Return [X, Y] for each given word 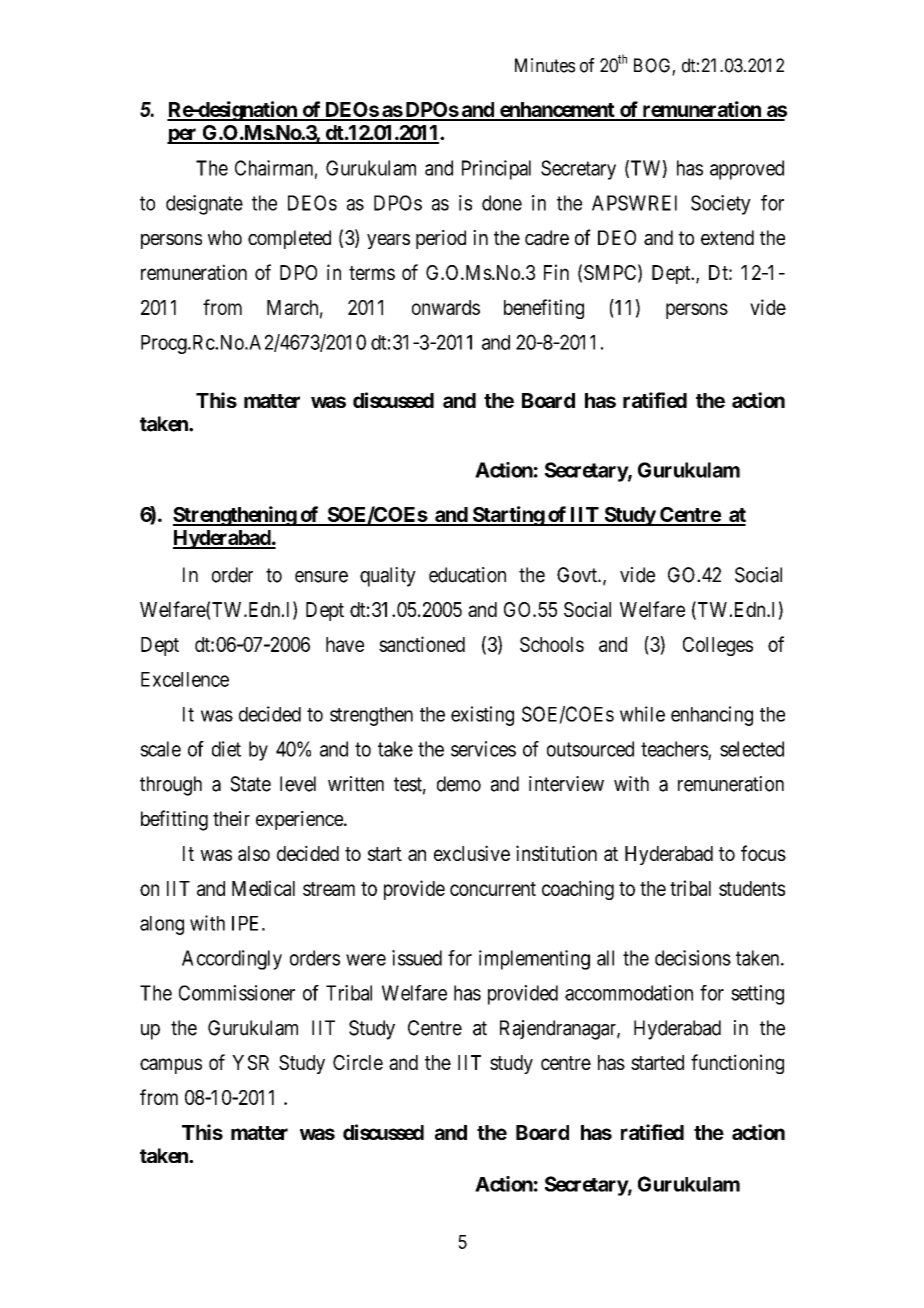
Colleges [718, 646]
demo [459, 784]
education [467, 575]
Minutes [545, 65]
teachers [674, 749]
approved [747, 170]
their [231, 818]
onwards [446, 307]
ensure [321, 577]
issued [417, 958]
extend [727, 237]
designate [204, 205]
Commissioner [237, 993]
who [225, 237]
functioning [737, 1064]
